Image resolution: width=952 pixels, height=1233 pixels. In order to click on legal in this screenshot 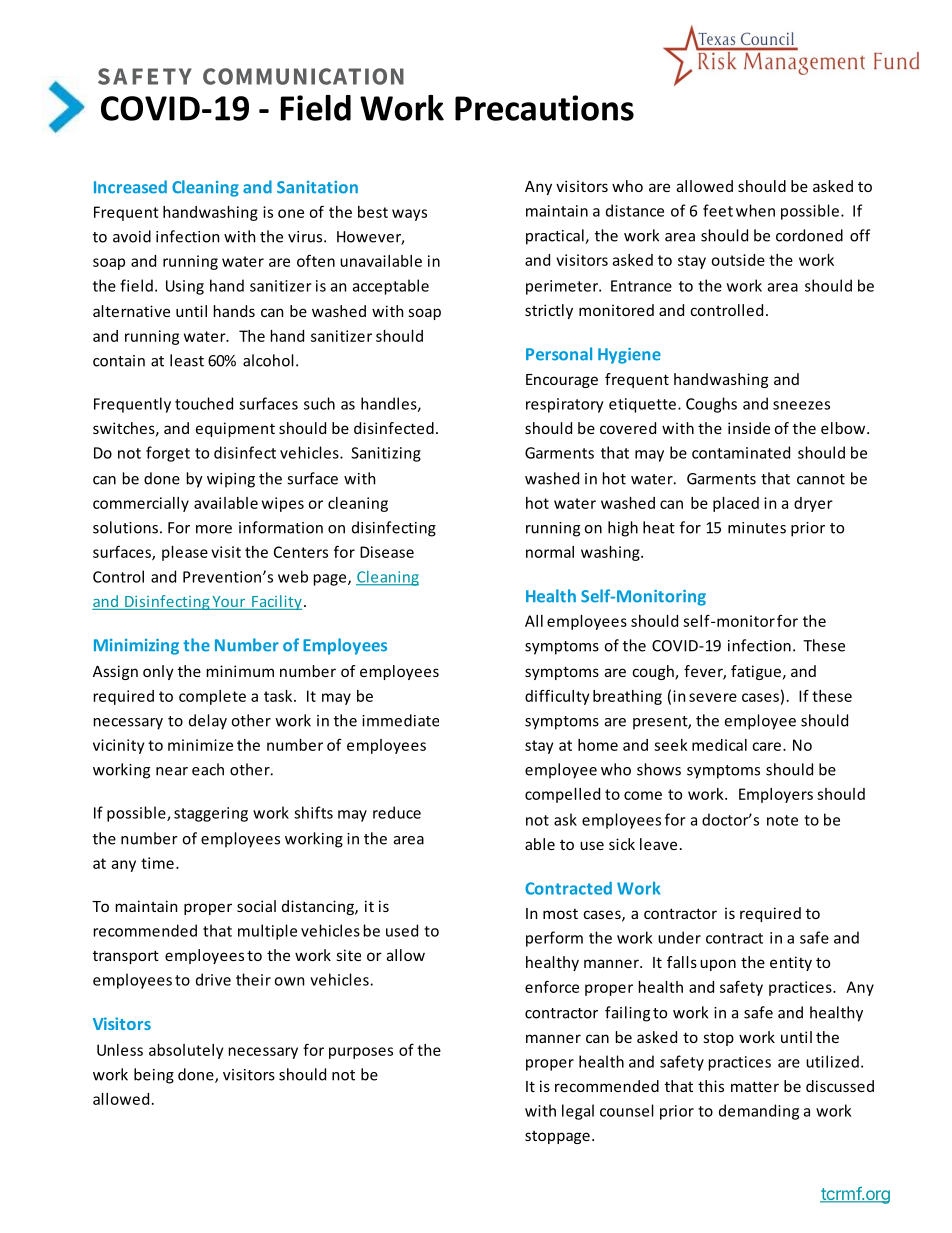, I will do `click(578, 1112)`.
